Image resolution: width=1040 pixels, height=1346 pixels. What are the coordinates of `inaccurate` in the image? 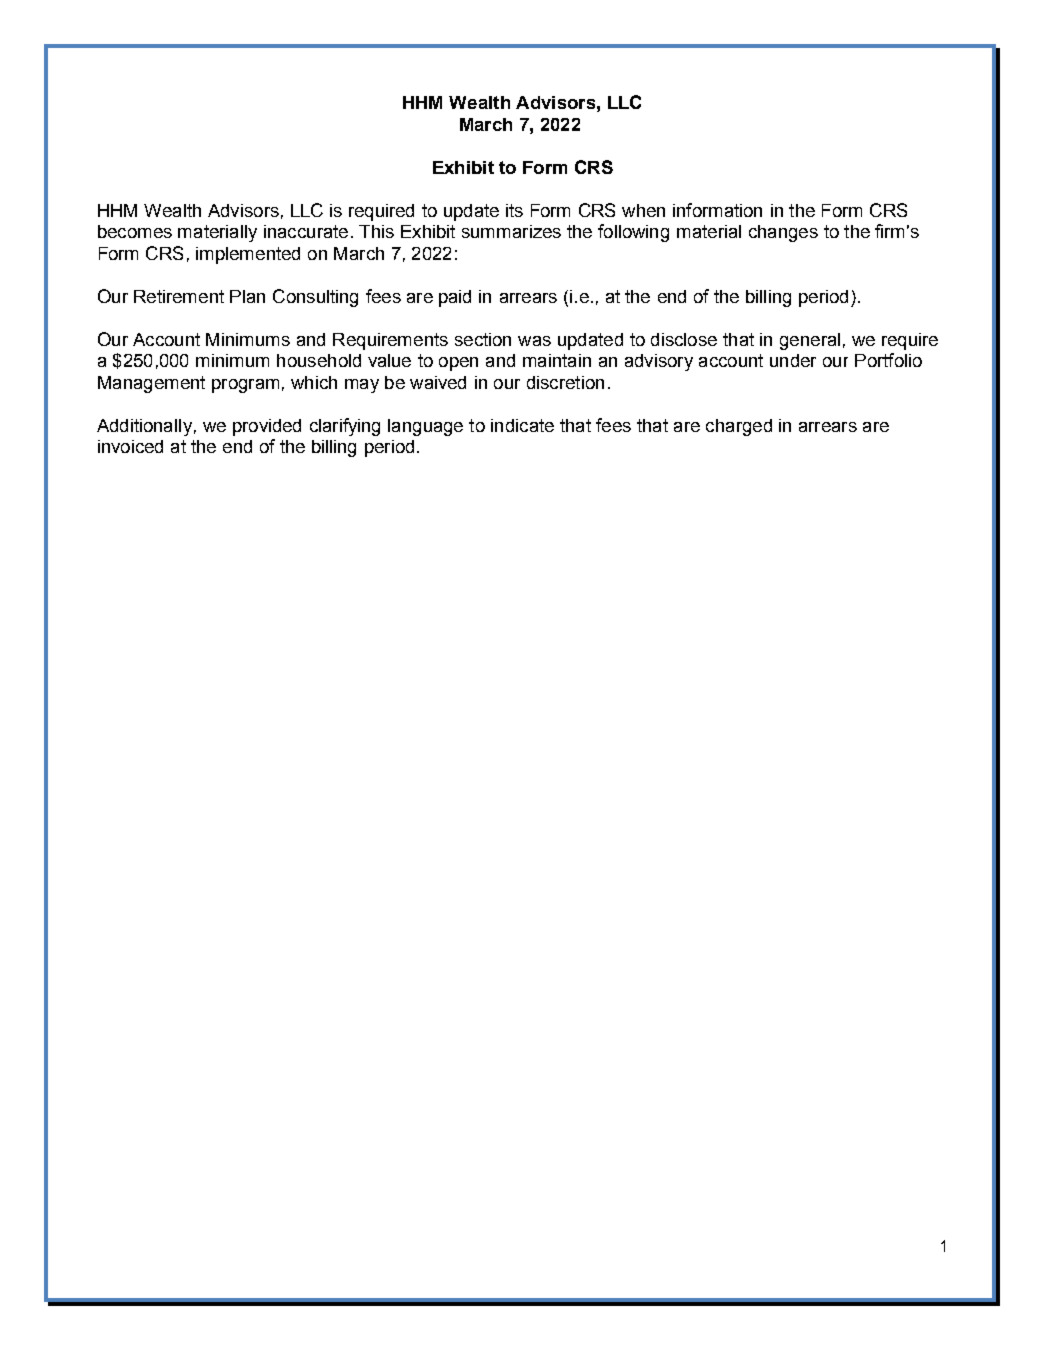 It's located at (306, 231).
